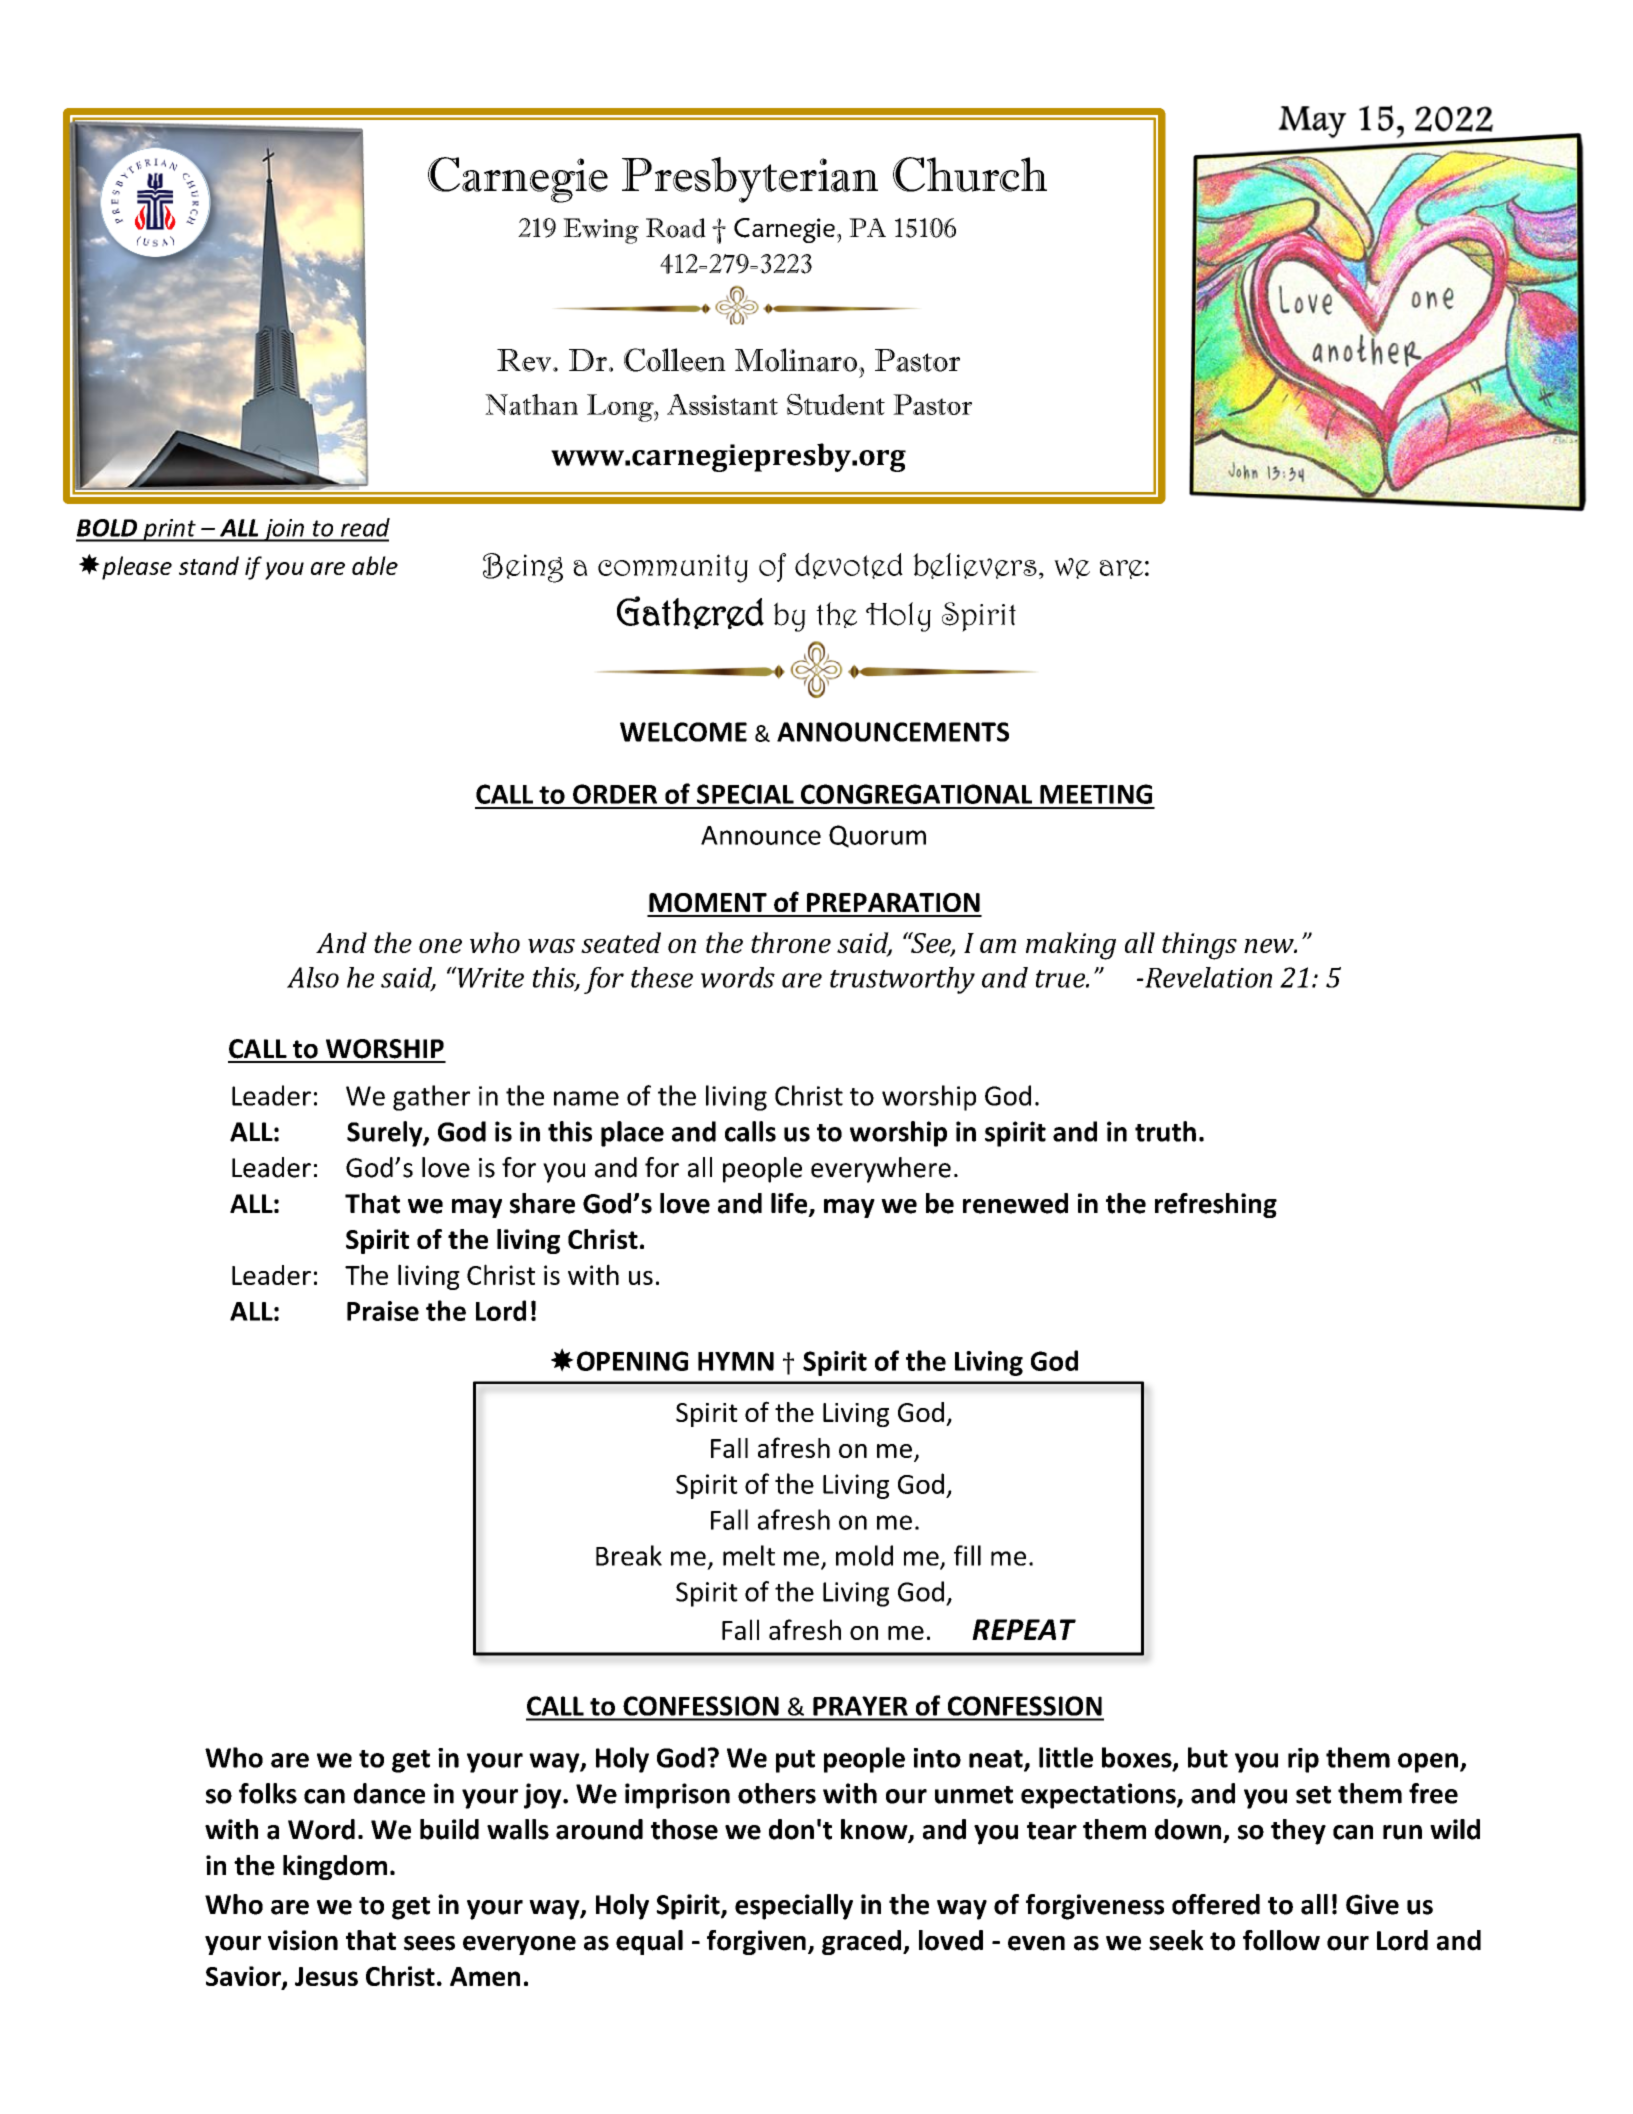  Describe the element at coordinates (970, 174) in the screenshot. I see `Church` at that location.
